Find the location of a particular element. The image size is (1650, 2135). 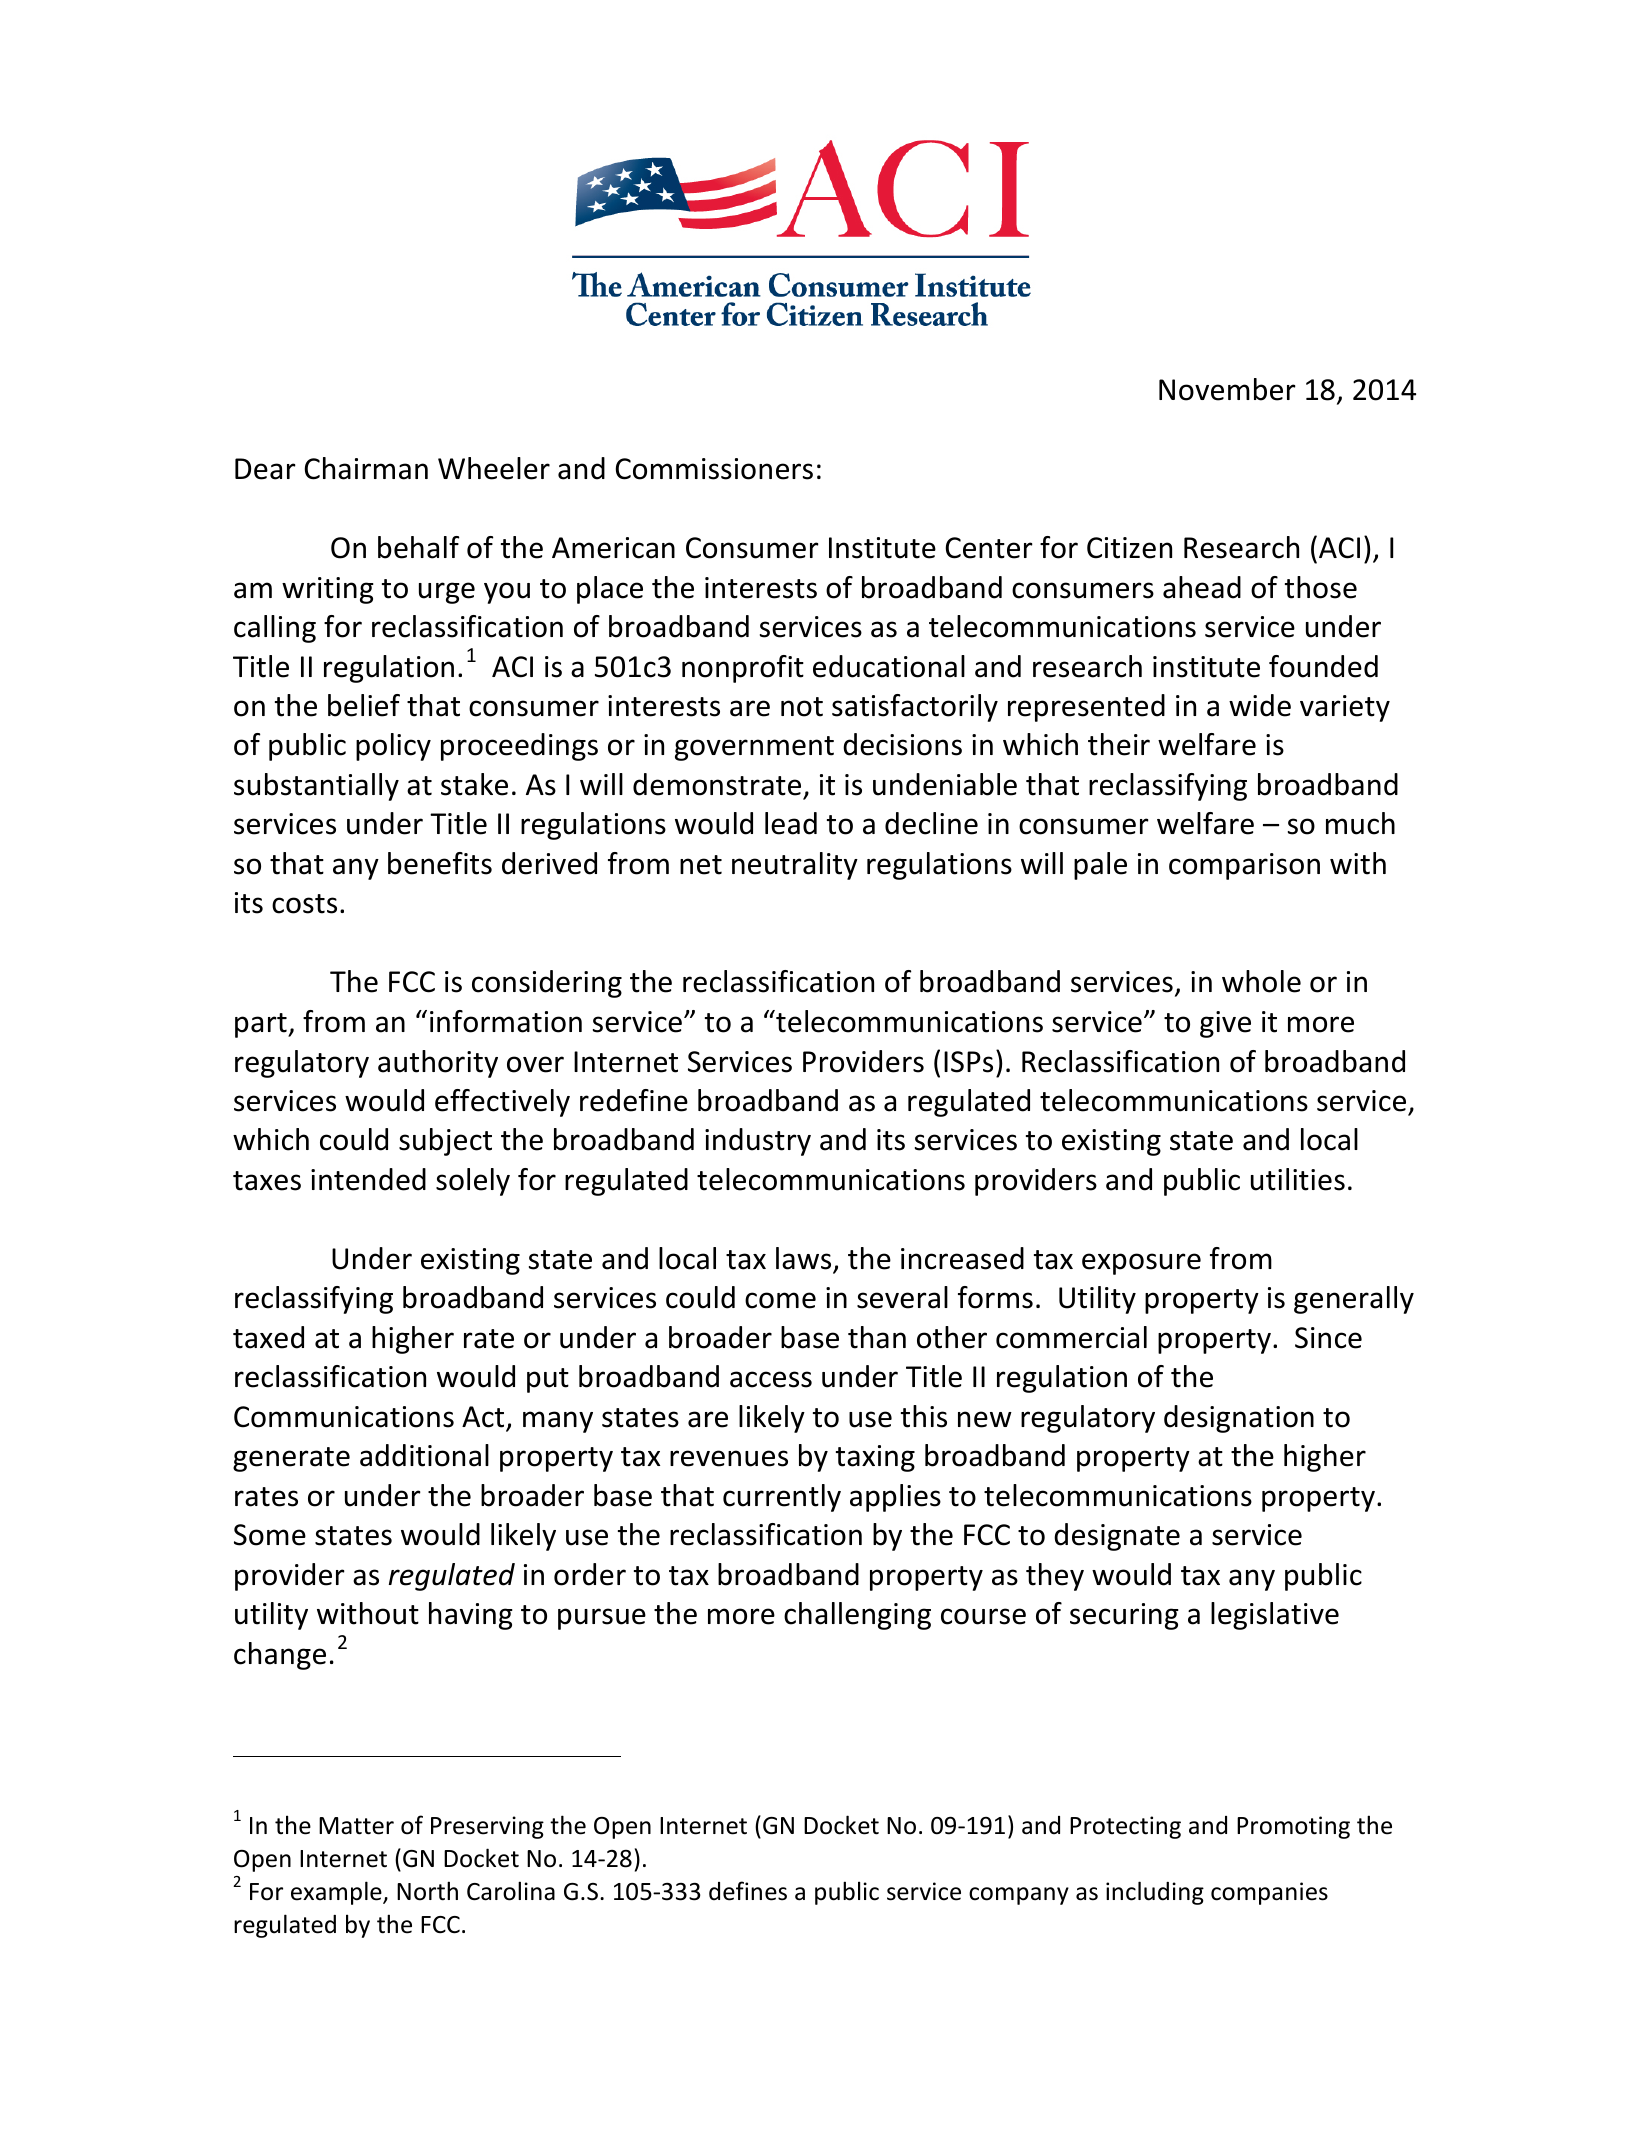

industry is located at coordinates (758, 1142).
